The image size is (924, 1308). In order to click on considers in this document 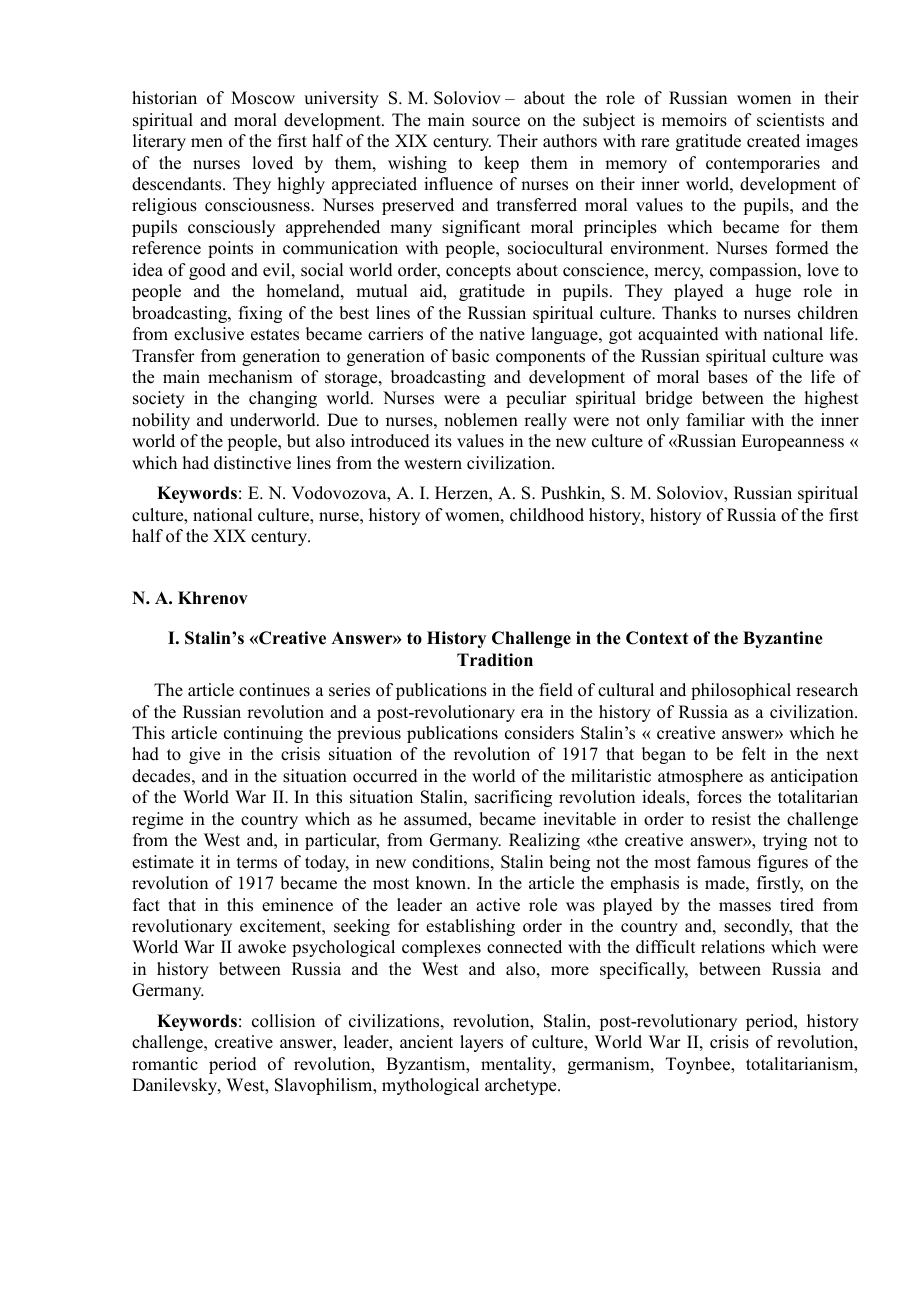, I will do `click(539, 733)`.
